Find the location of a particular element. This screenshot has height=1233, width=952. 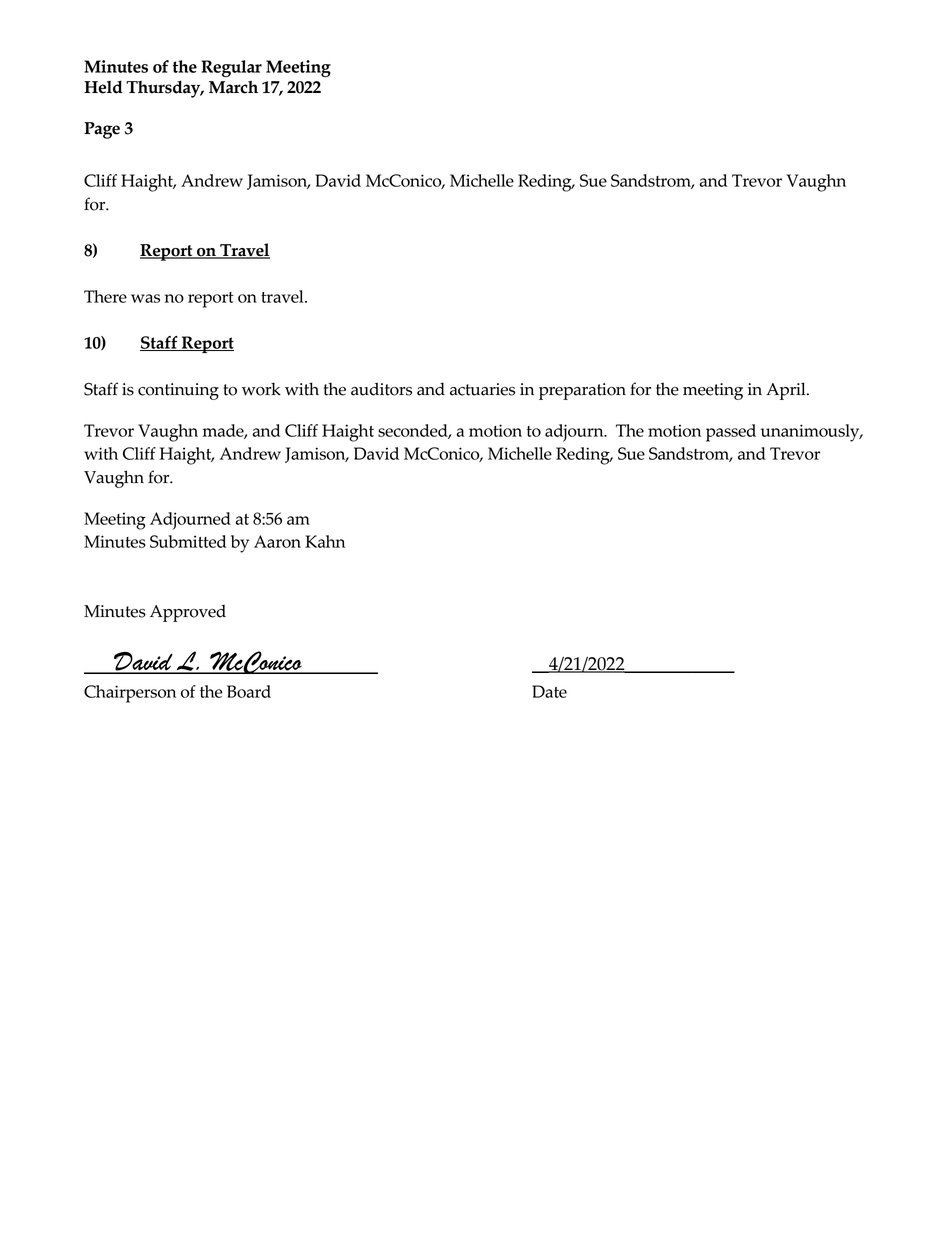

Thursday is located at coordinates (164, 89).
